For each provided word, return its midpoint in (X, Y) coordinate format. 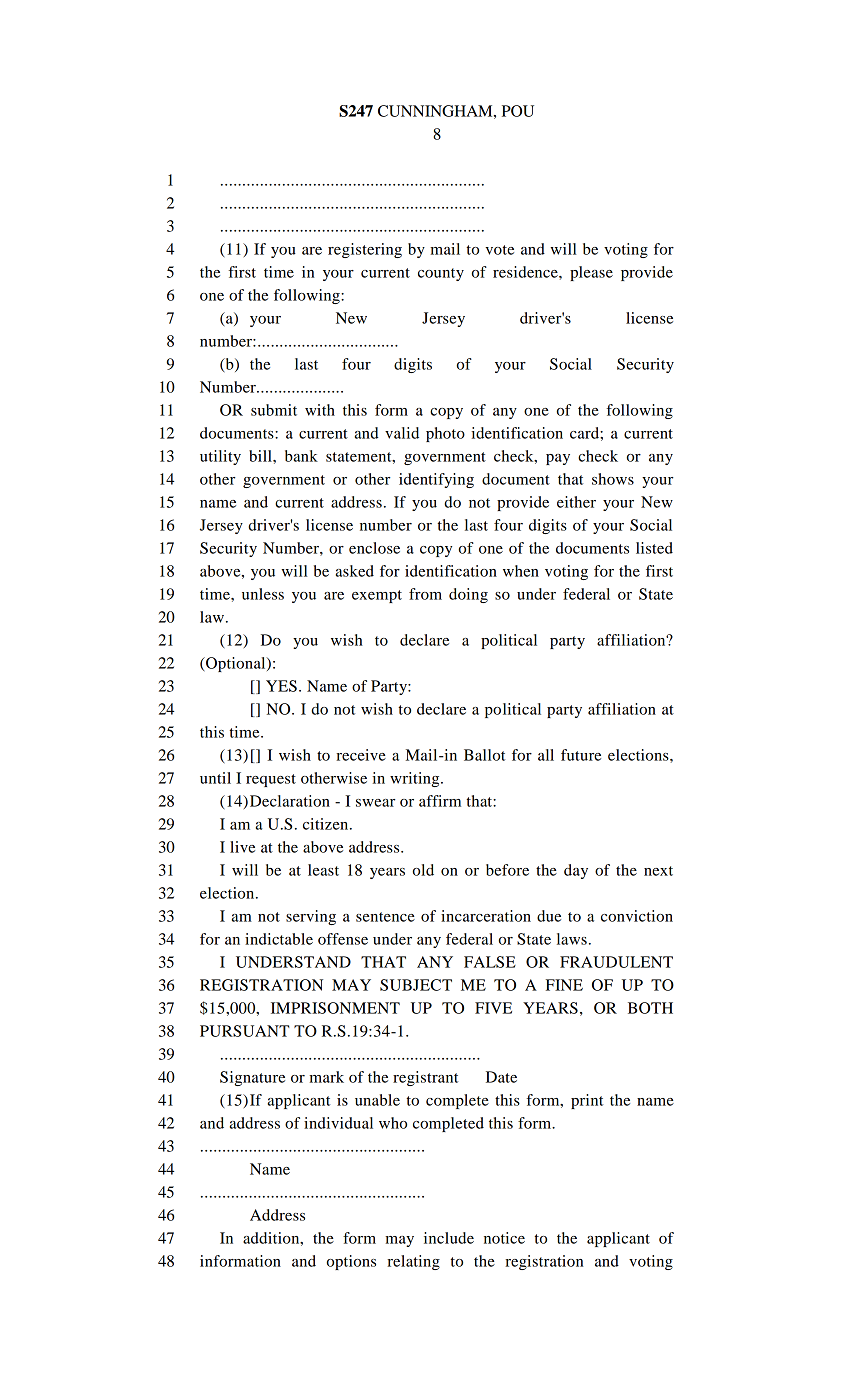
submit (274, 410)
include (449, 1238)
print (587, 1101)
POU (518, 111)
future (581, 755)
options (351, 1262)
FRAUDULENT (616, 962)
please (591, 273)
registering (365, 250)
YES (281, 686)
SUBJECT (416, 985)
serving (311, 917)
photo (445, 434)
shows (613, 479)
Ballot (484, 755)
